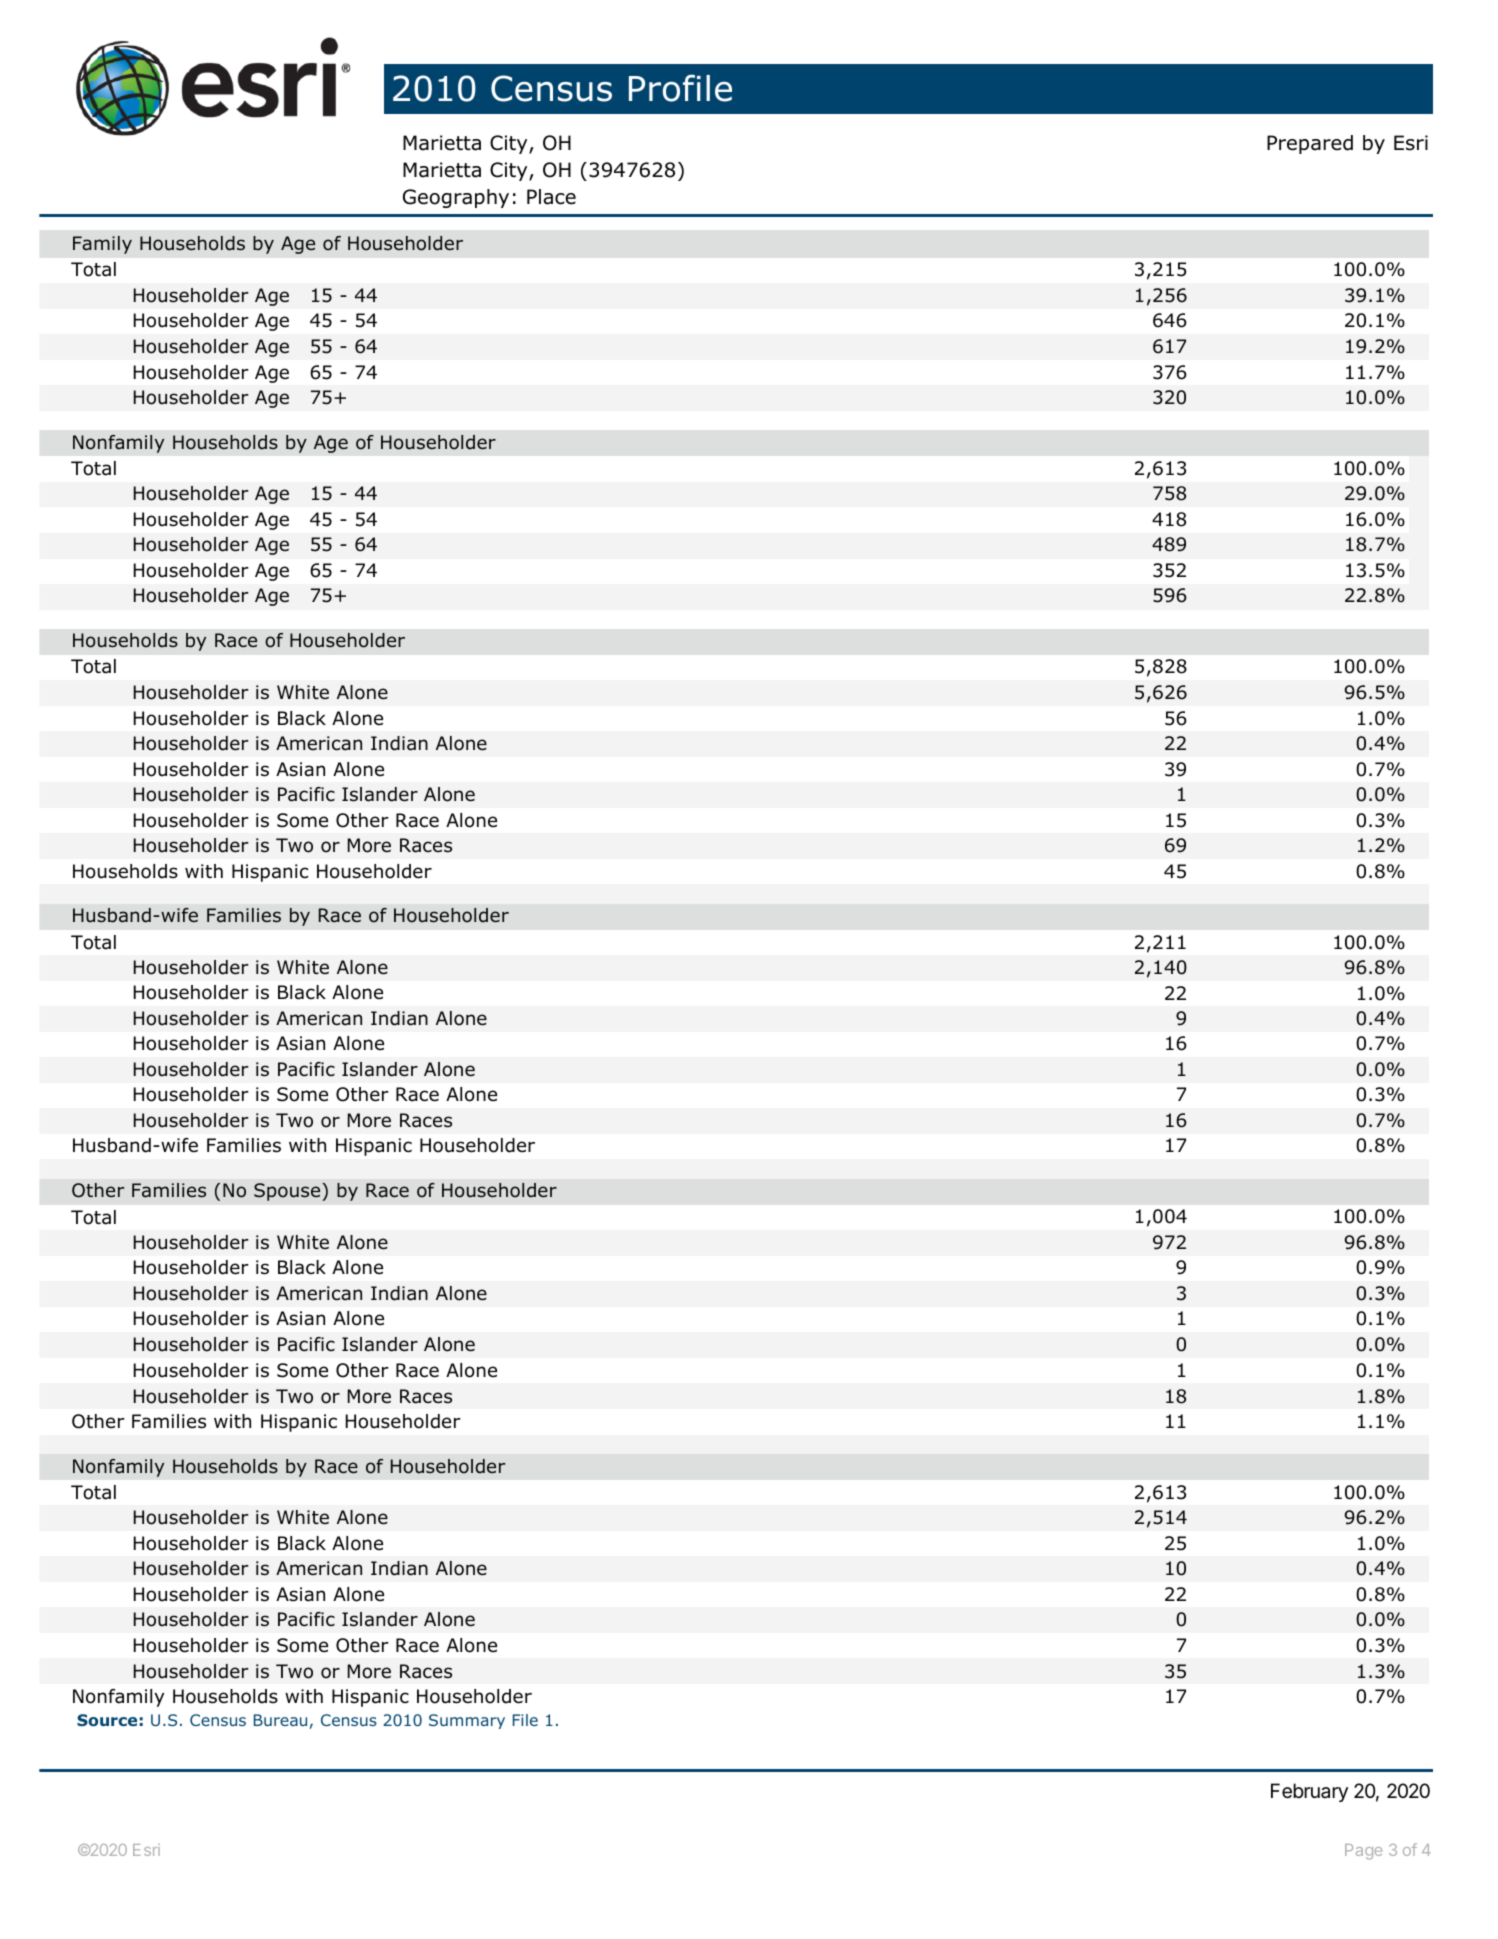 The image size is (1498, 1939). Describe the element at coordinates (1309, 1792) in the document. I see `February` at that location.
